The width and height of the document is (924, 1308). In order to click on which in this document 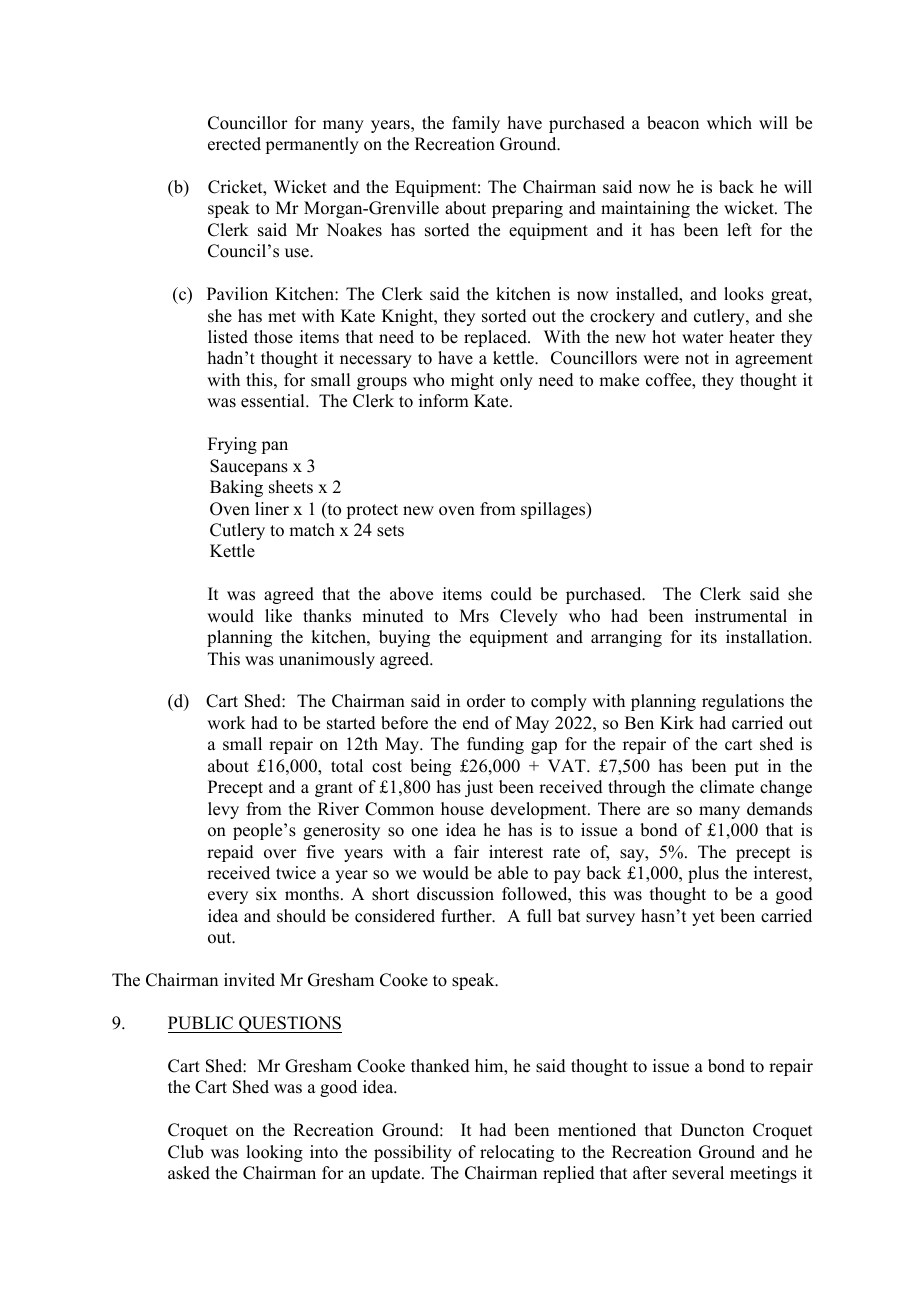, I will do `click(729, 123)`.
